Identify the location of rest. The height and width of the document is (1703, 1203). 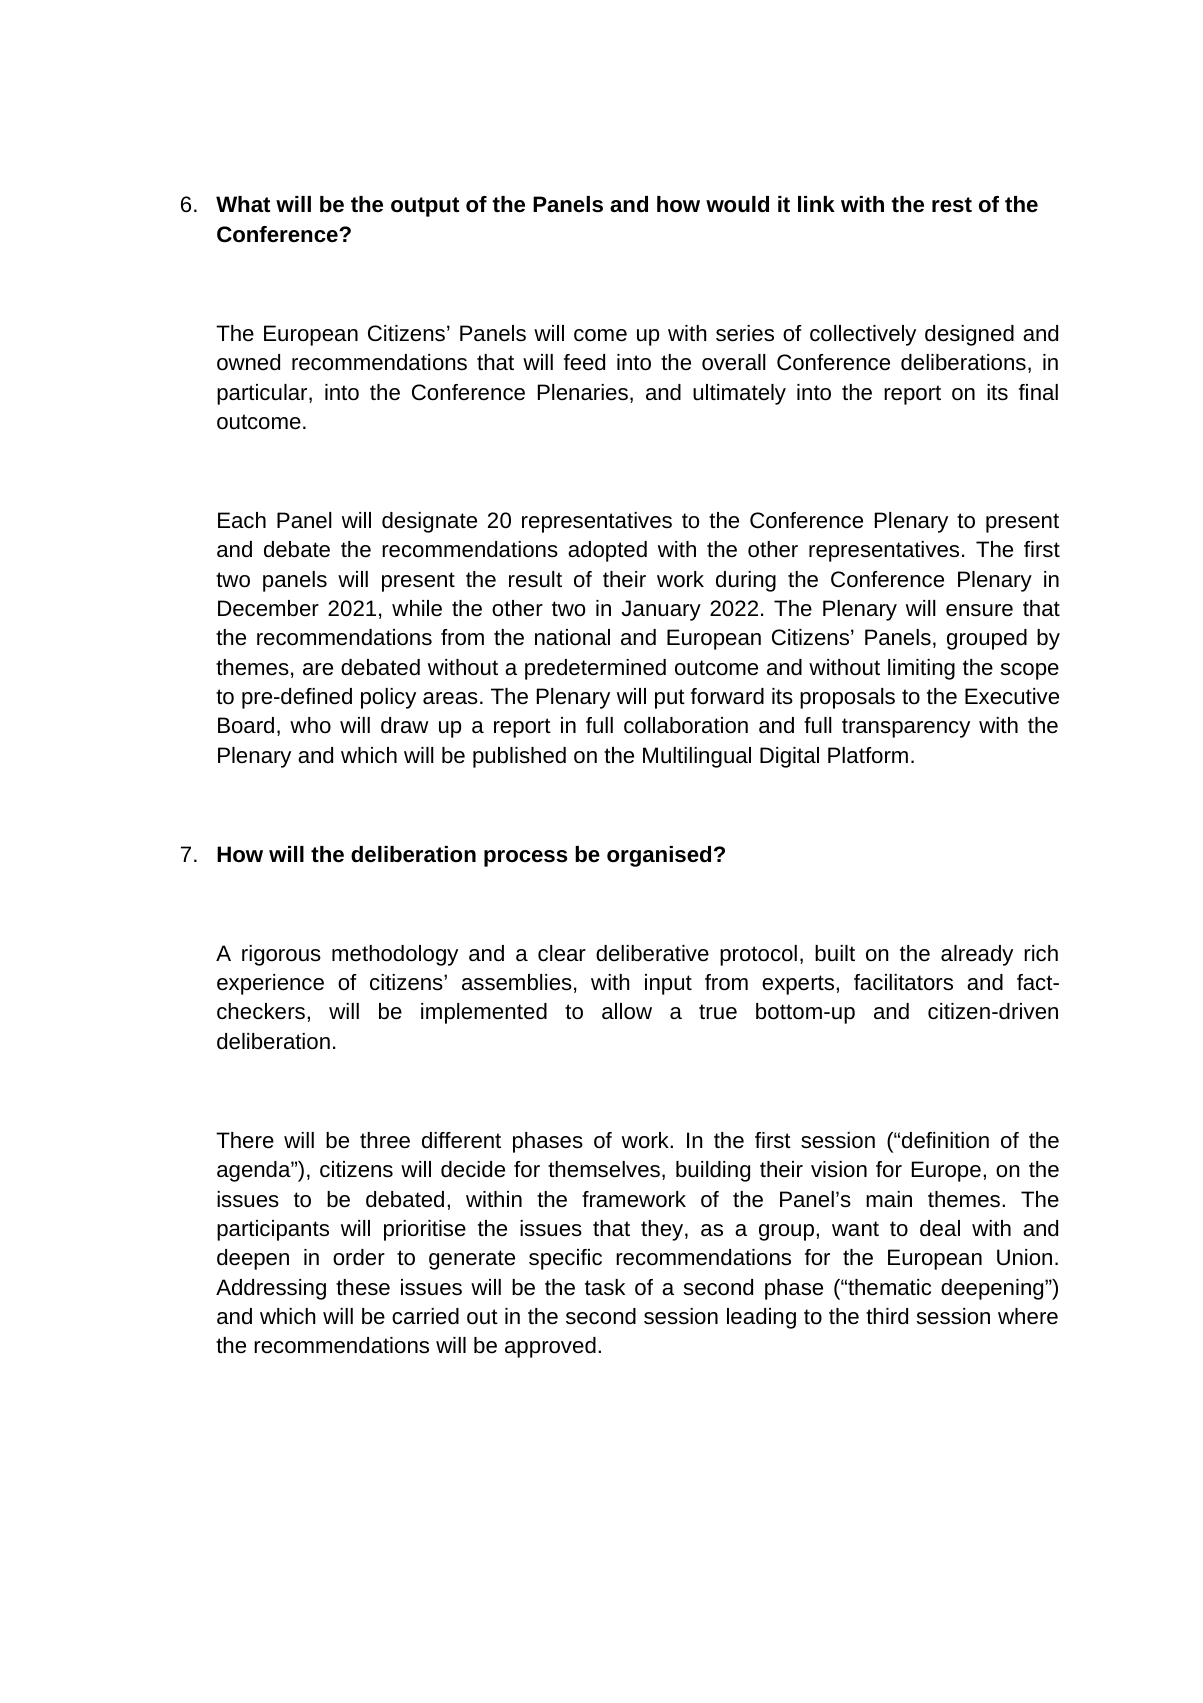
(952, 205).
